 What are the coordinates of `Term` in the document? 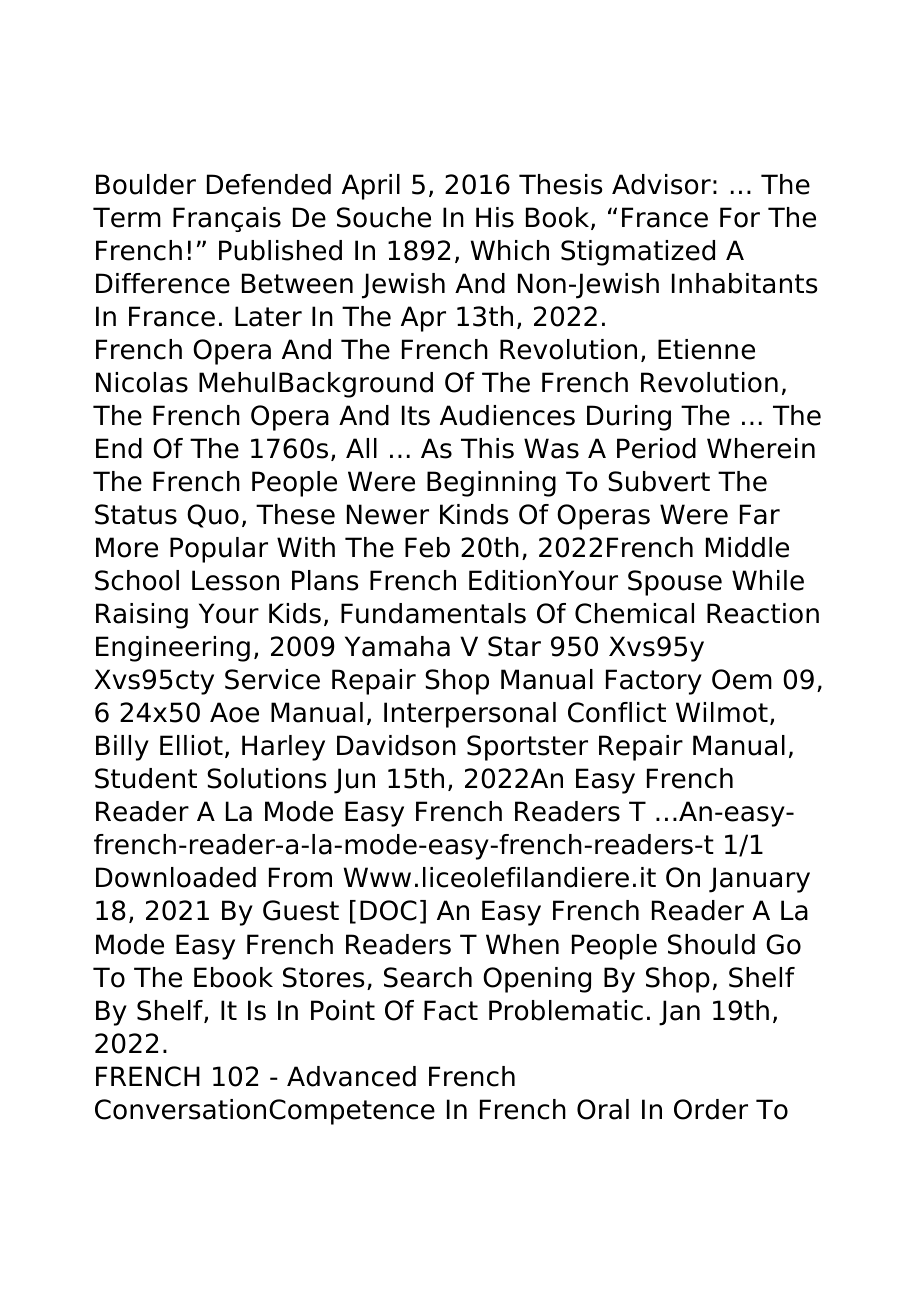 It's located at (127, 217).
